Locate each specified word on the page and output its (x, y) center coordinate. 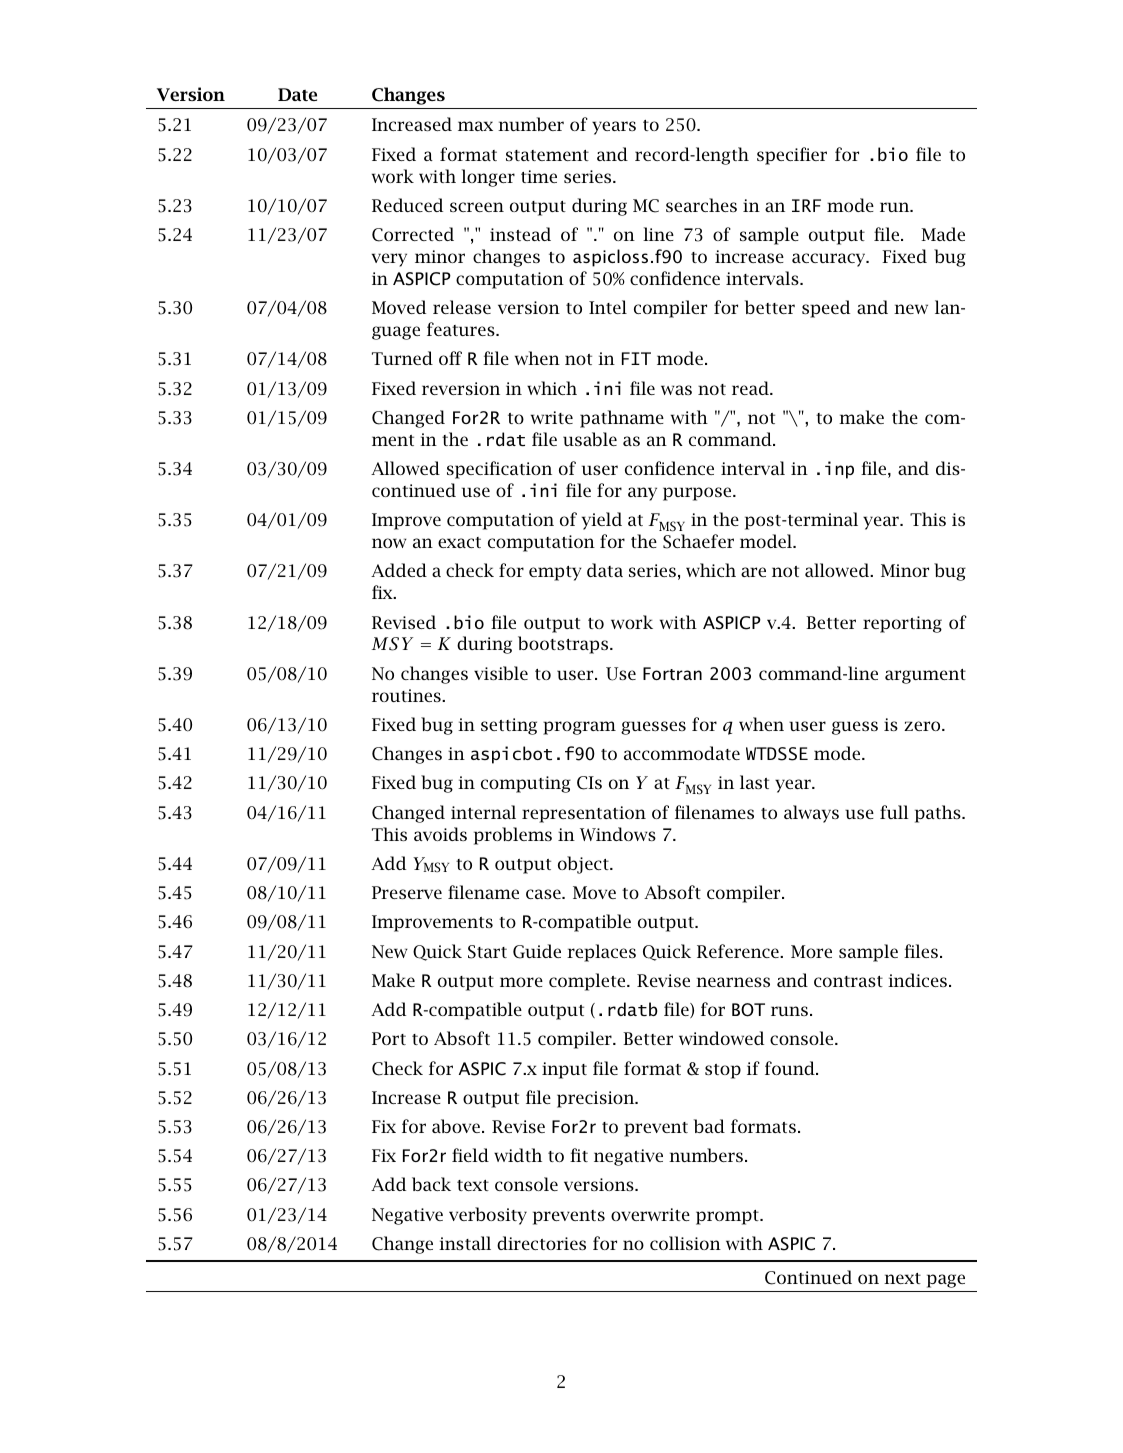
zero (923, 726)
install (465, 1243)
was (676, 390)
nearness (733, 982)
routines (407, 695)
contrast (848, 981)
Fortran (672, 673)
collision (685, 1243)
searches (701, 205)
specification (499, 470)
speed (826, 309)
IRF (806, 205)
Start (487, 952)
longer (488, 178)
